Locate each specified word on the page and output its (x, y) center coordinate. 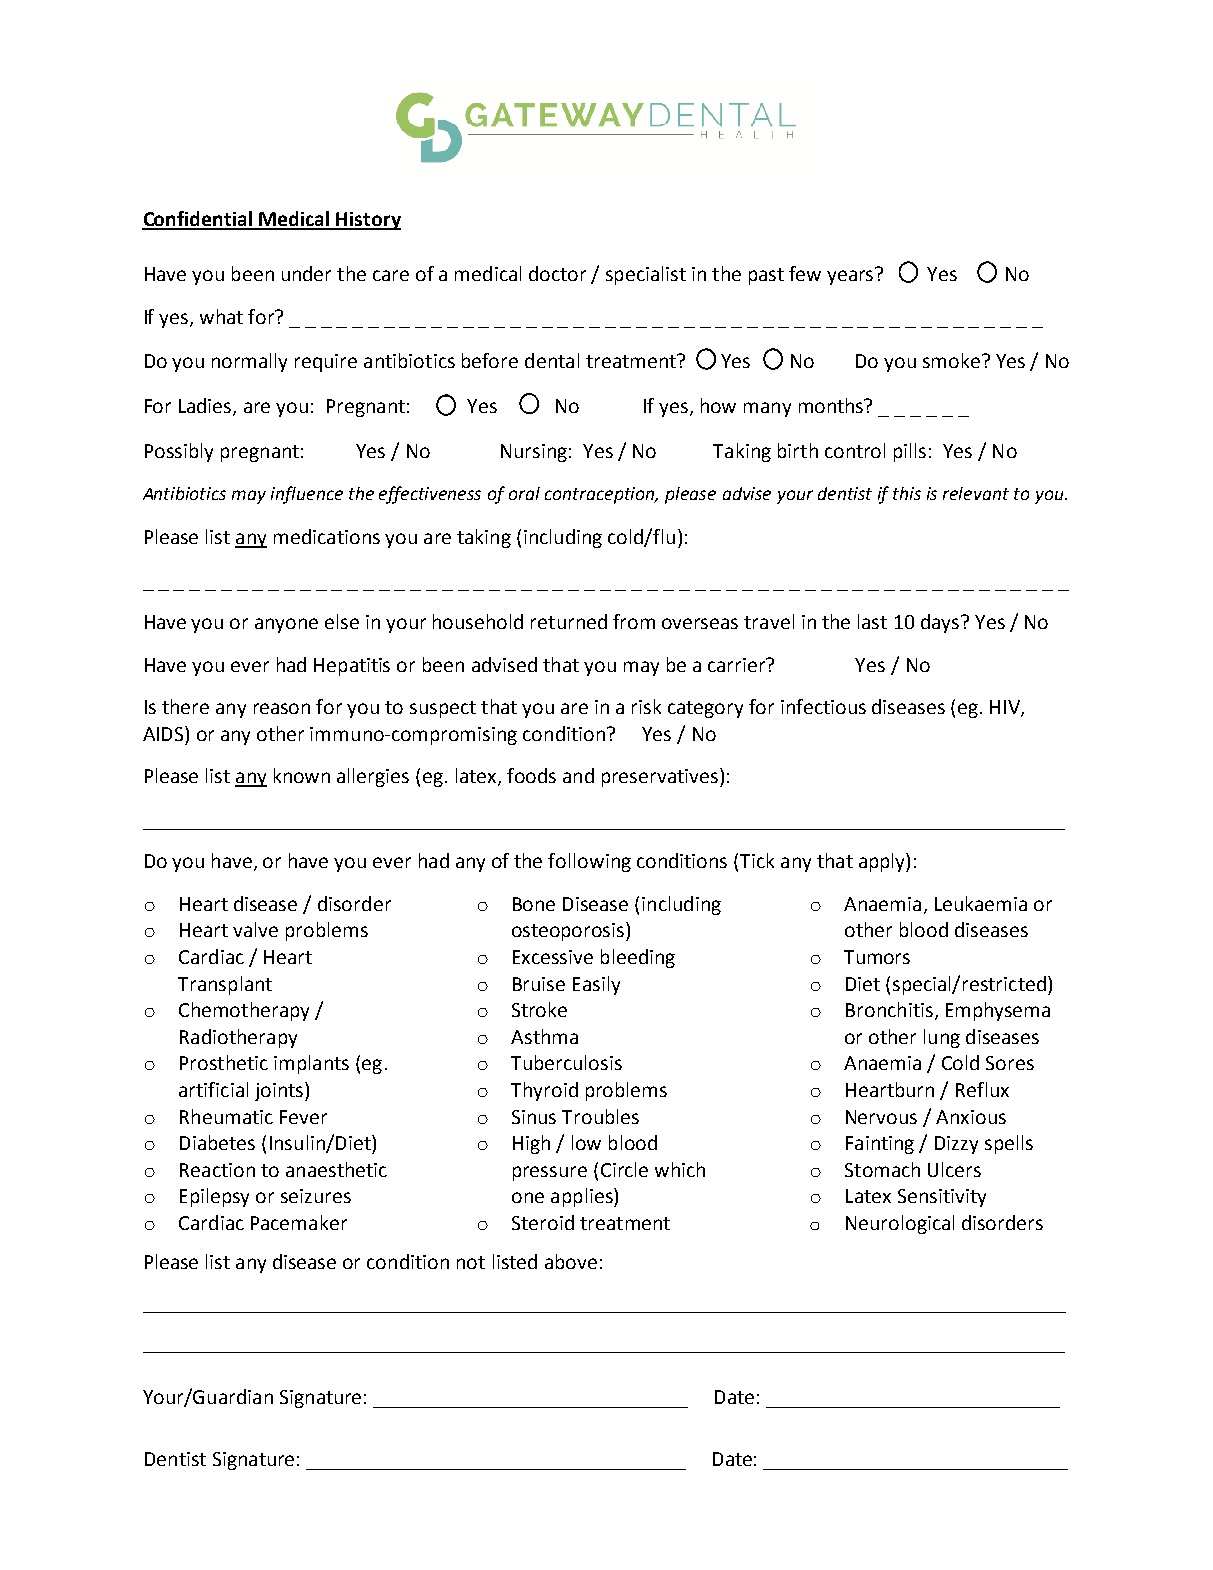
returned (569, 621)
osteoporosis (569, 931)
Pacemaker (299, 1222)
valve (255, 929)
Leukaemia (981, 903)
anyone (286, 625)
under (306, 273)
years (850, 277)
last (872, 621)
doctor (557, 273)
